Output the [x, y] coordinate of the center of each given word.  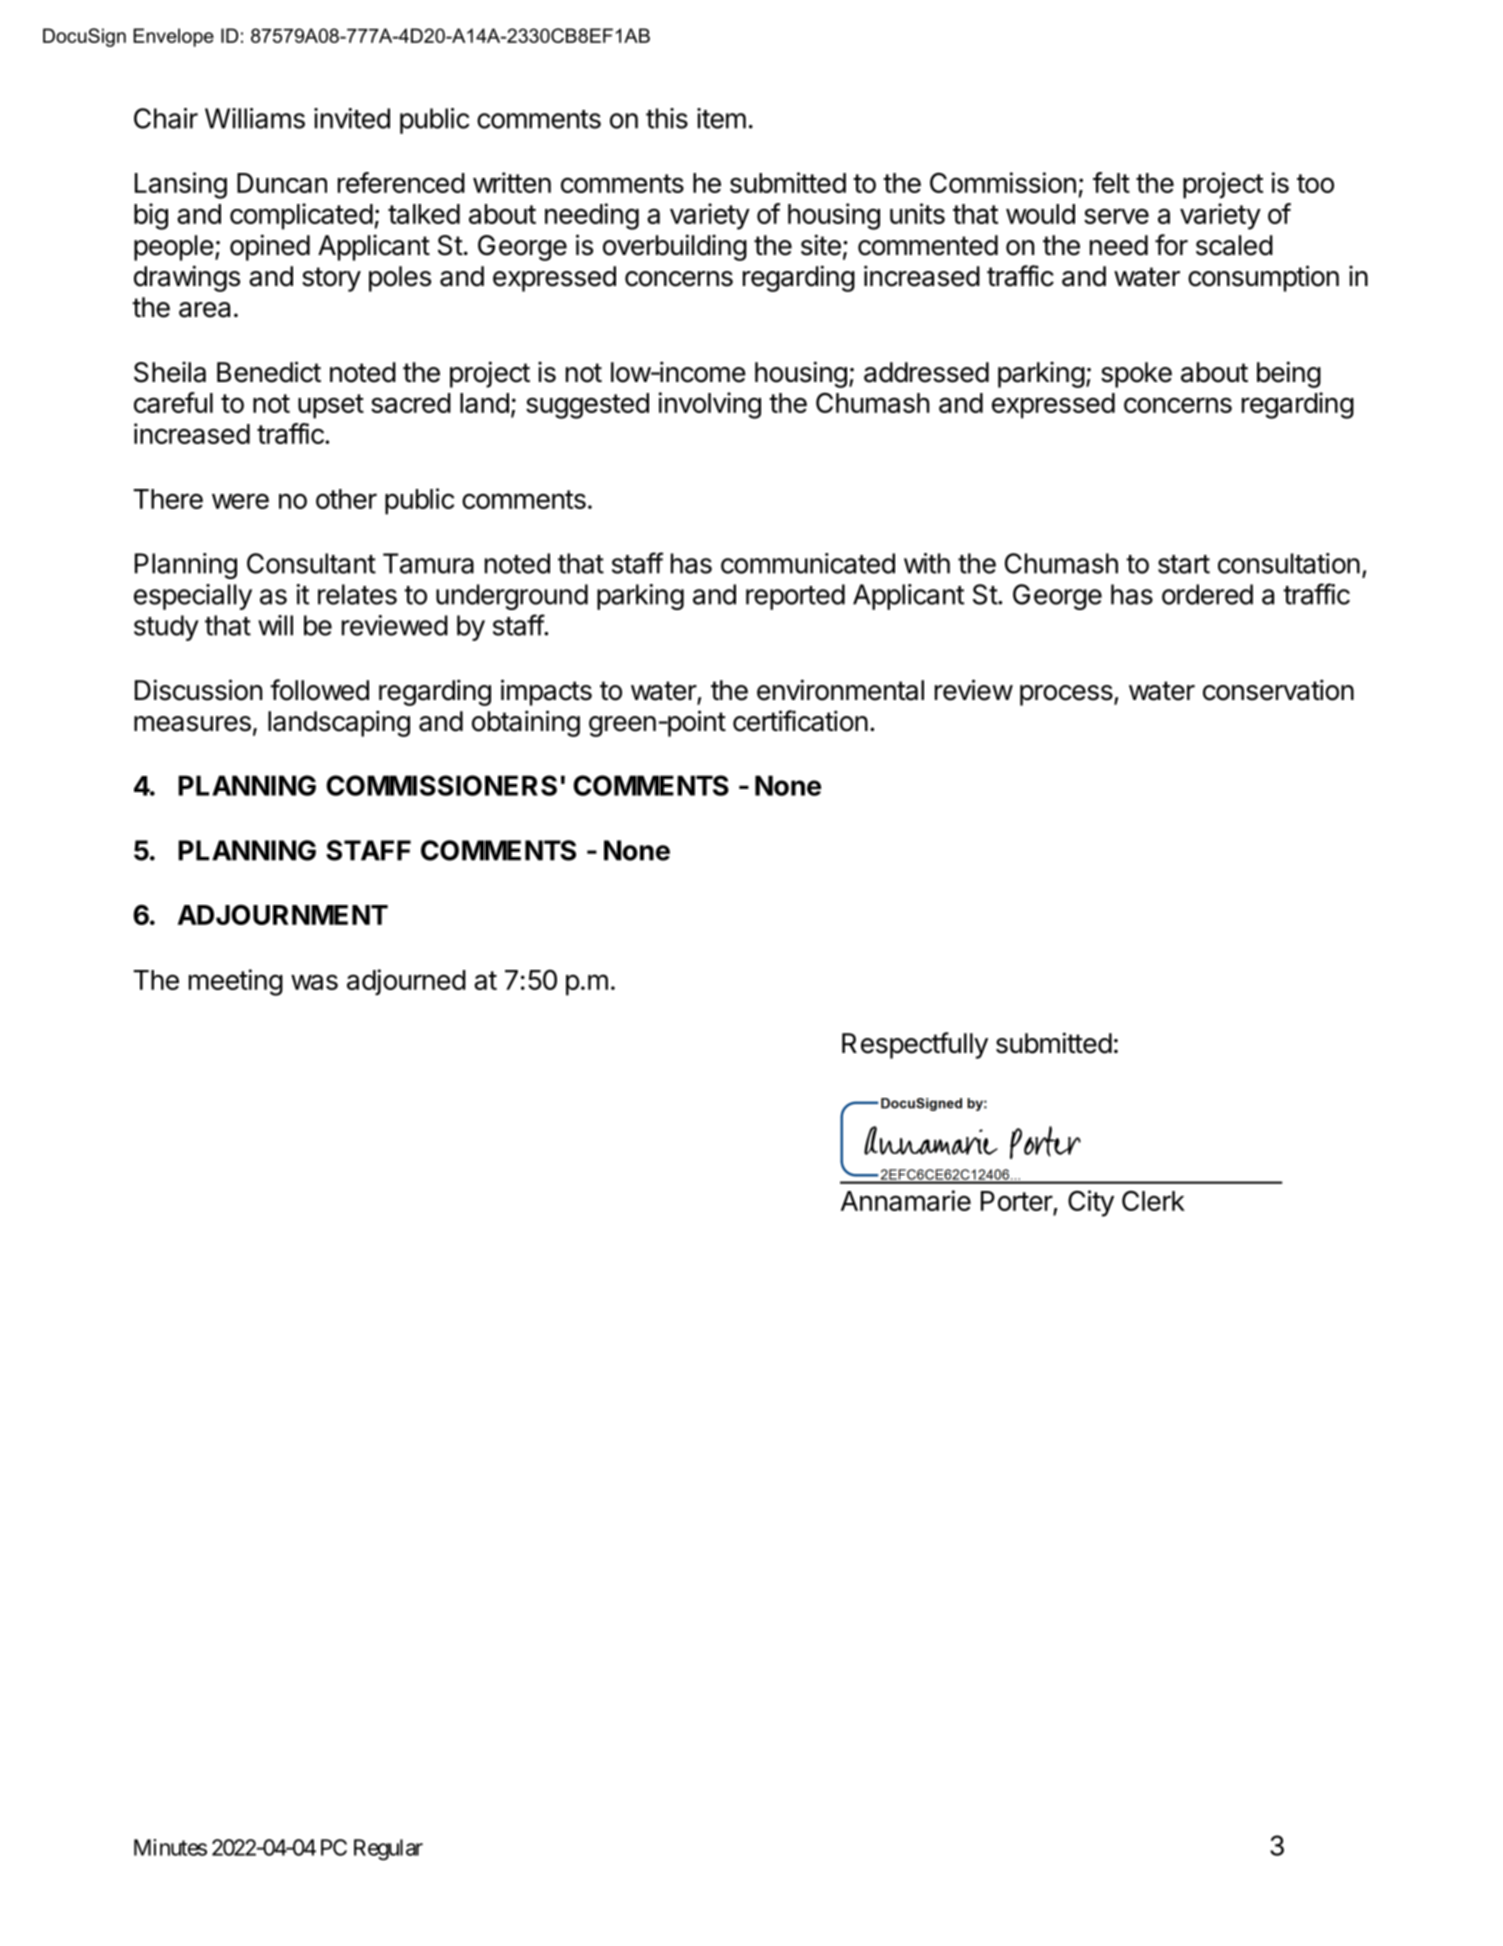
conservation [1278, 690]
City [1091, 1203]
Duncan [282, 183]
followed [319, 690]
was [314, 982]
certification [800, 721]
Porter [1017, 1202]
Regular [388, 1850]
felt [1111, 182]
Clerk [1153, 1201]
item [721, 118]
